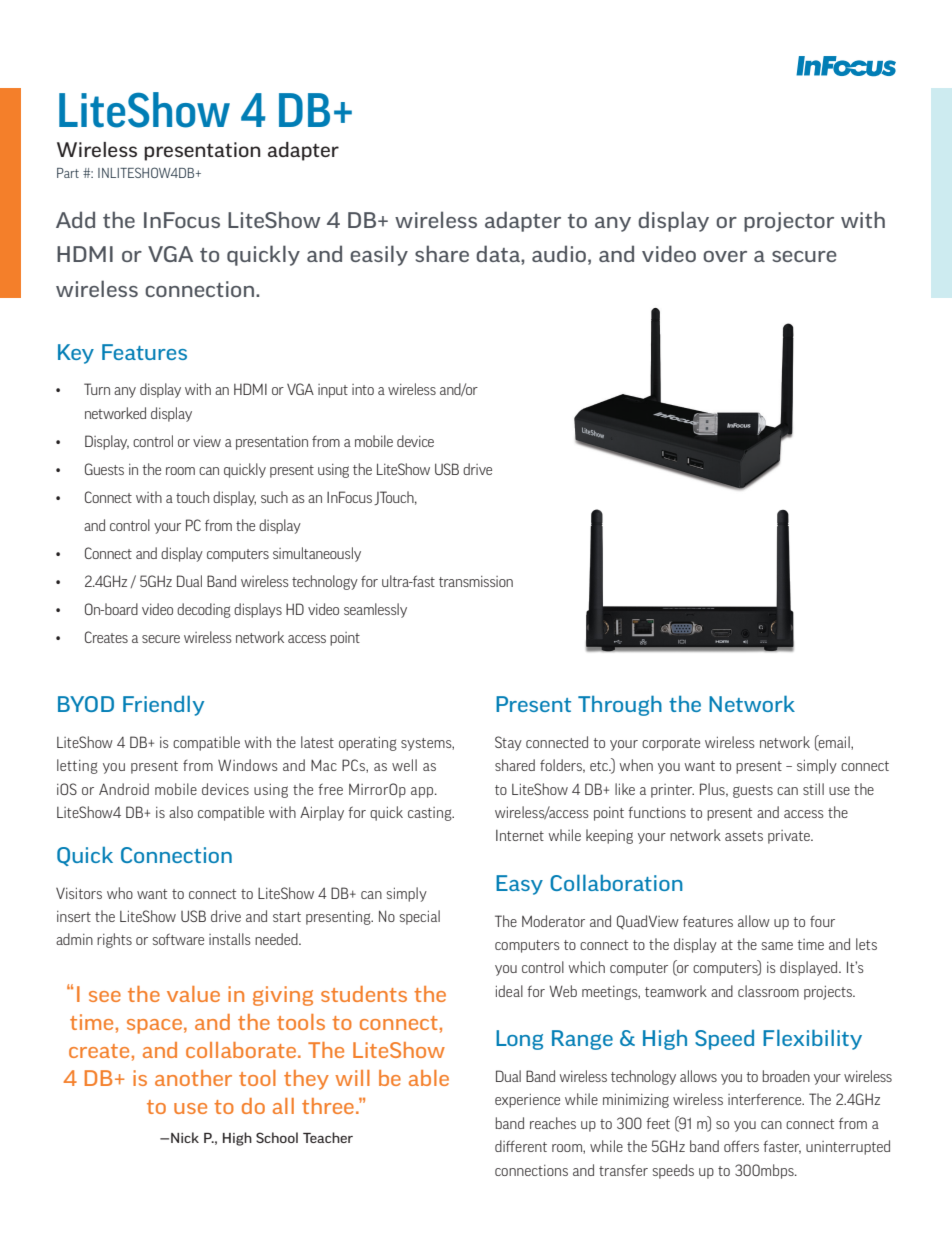 This image has width=952, height=1233. Describe the element at coordinates (75, 219) in the image. I see `Add` at that location.
